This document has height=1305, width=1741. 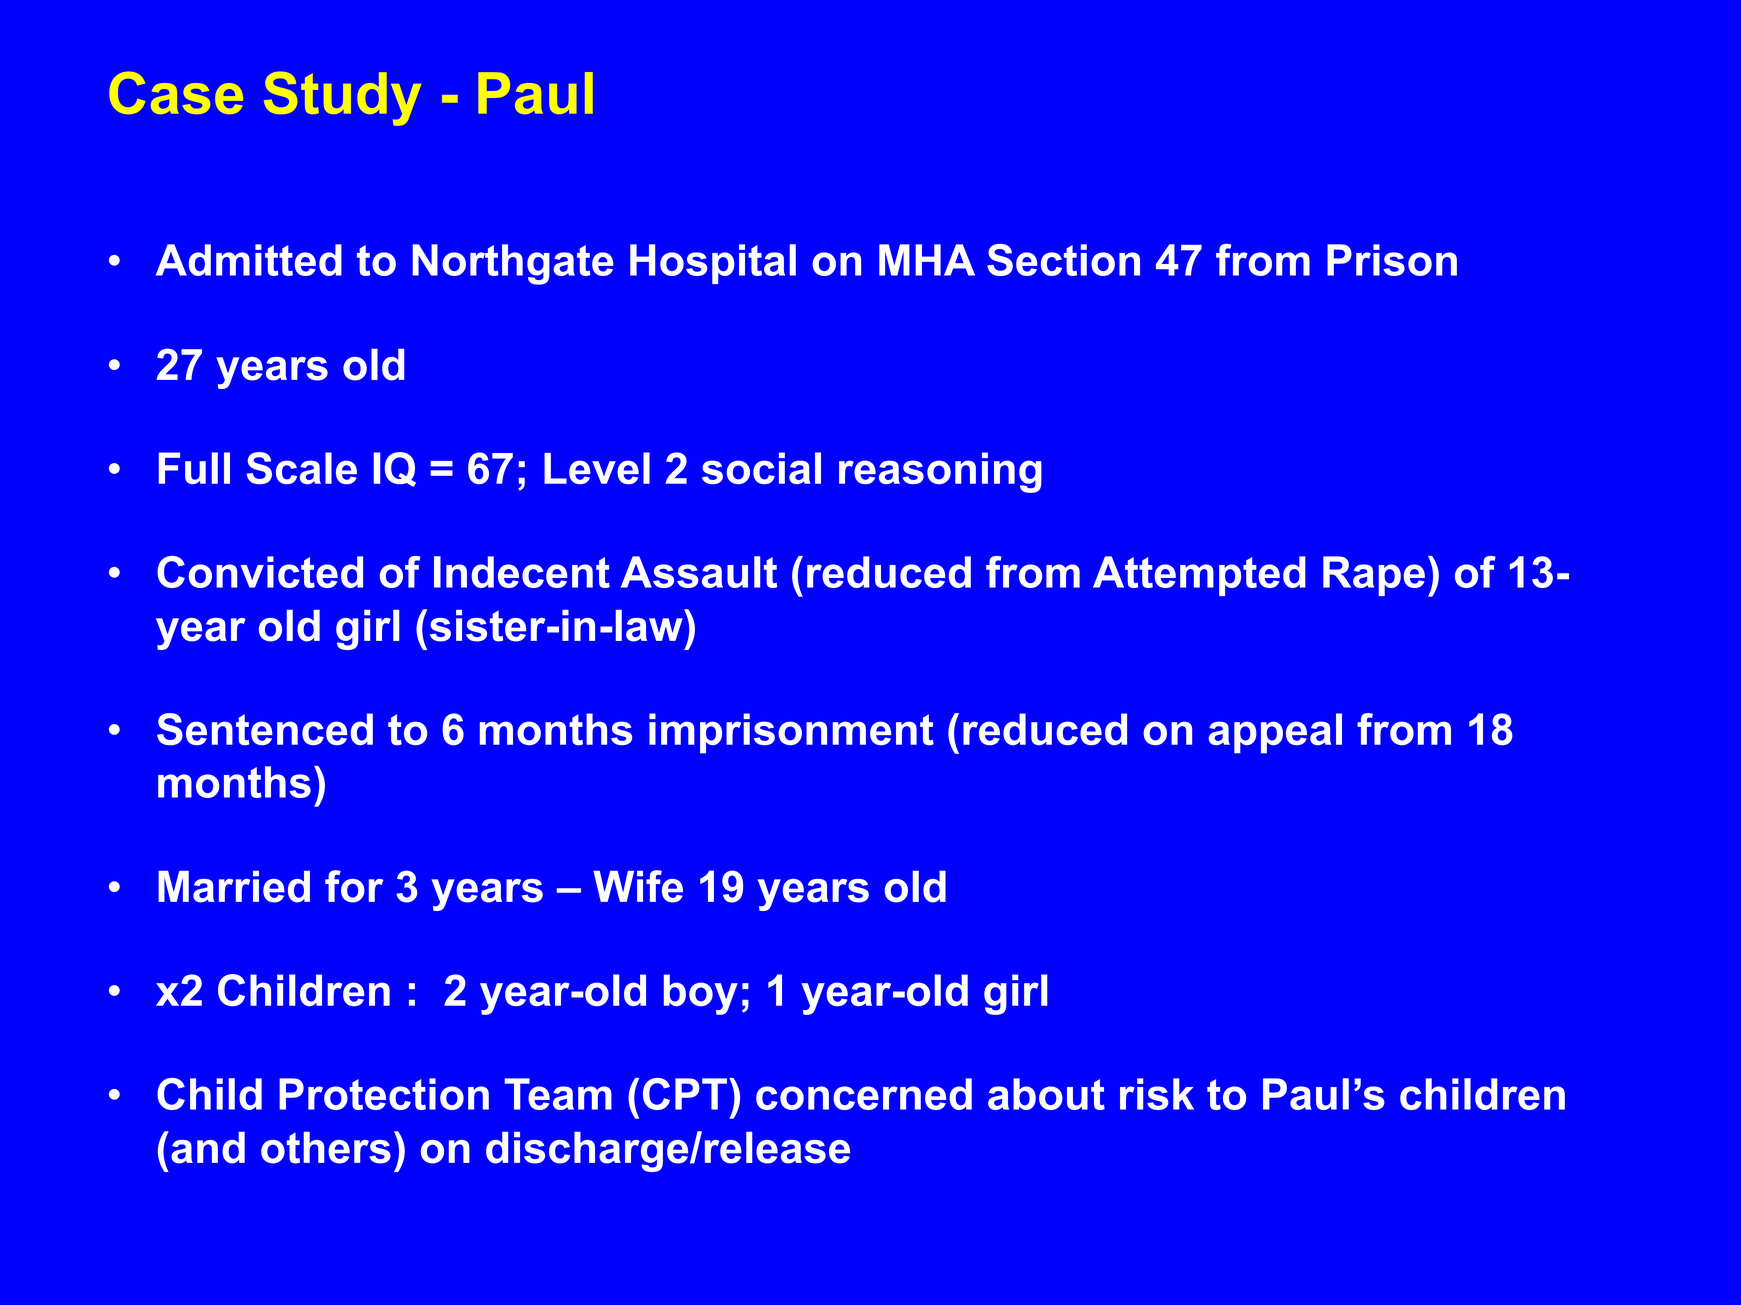 What do you see at coordinates (713, 264) in the document?
I see `Hospital` at bounding box center [713, 264].
